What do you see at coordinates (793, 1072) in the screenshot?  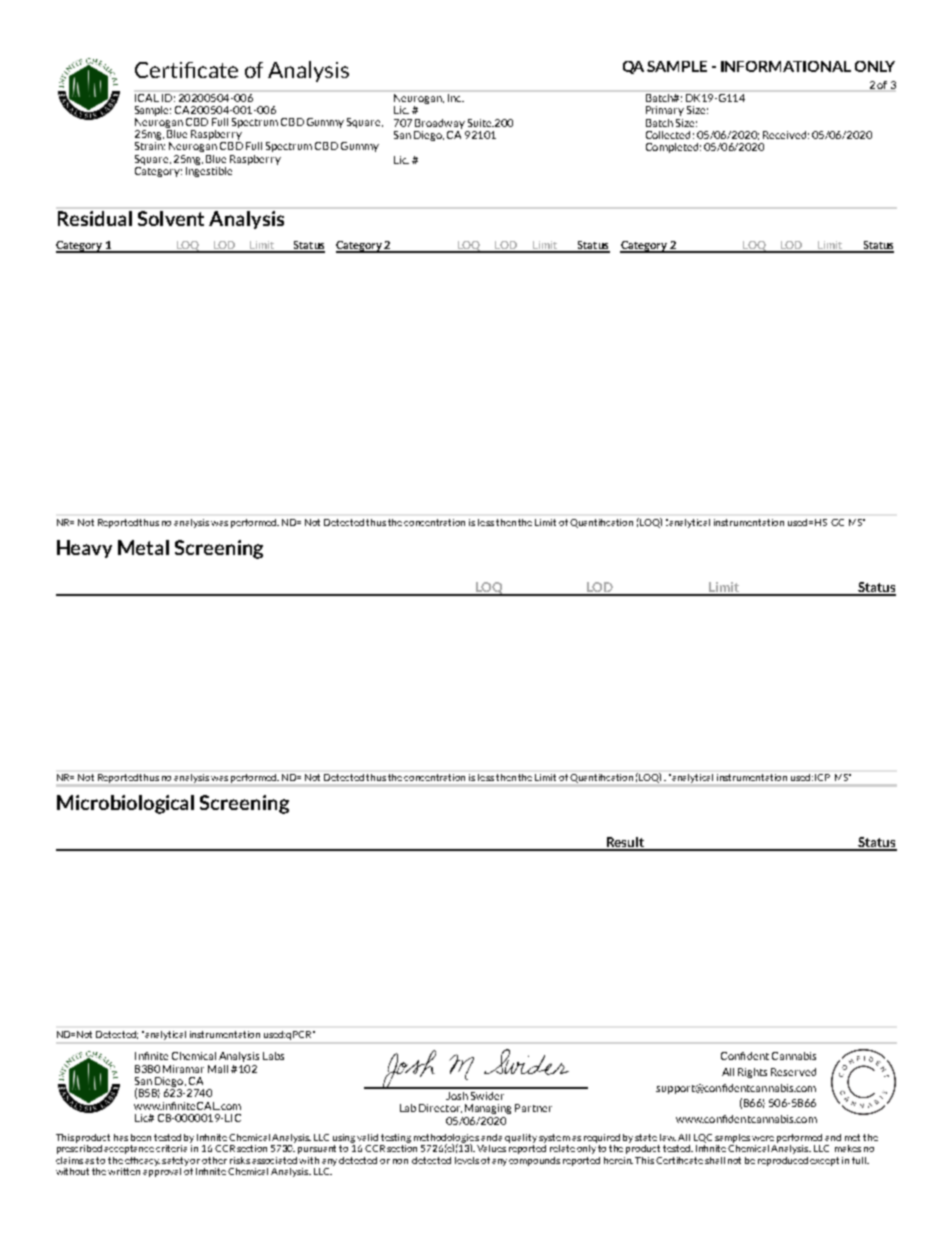 I see `Reserved` at bounding box center [793, 1072].
